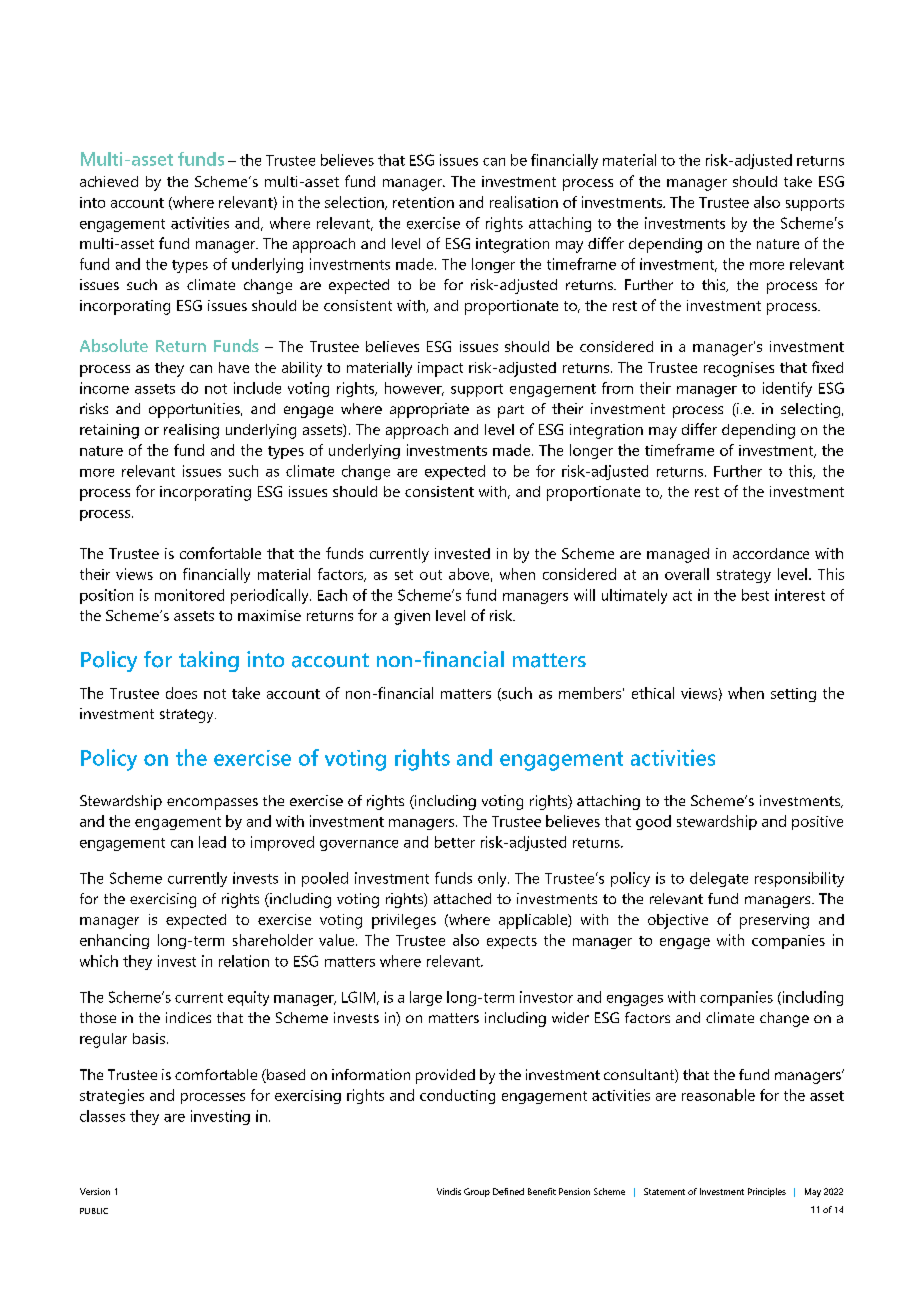  What do you see at coordinates (181, 693) in the document?
I see `does` at bounding box center [181, 693].
